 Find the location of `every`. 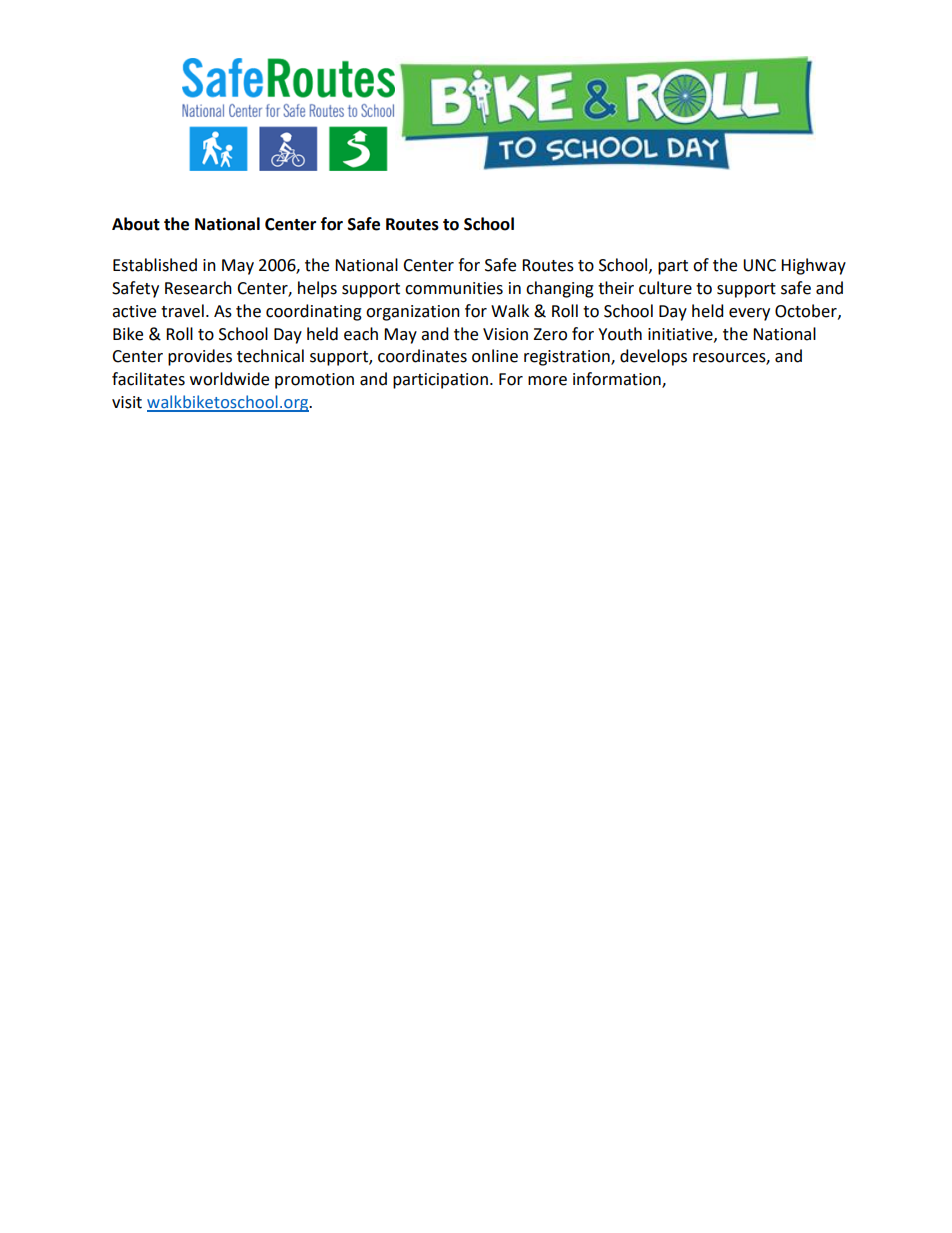

every is located at coordinates (749, 314).
